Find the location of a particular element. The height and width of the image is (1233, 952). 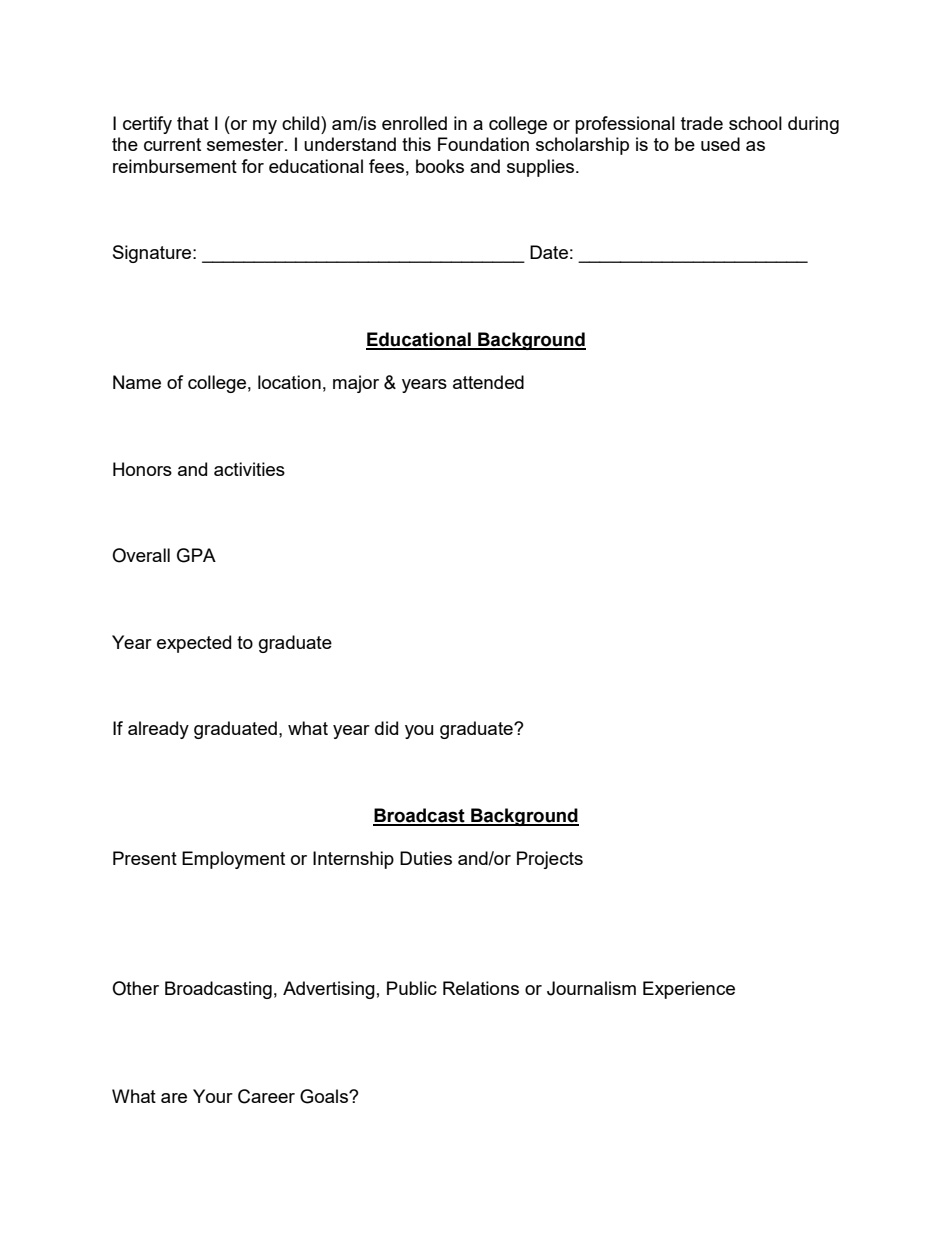

Experience is located at coordinates (689, 990).
